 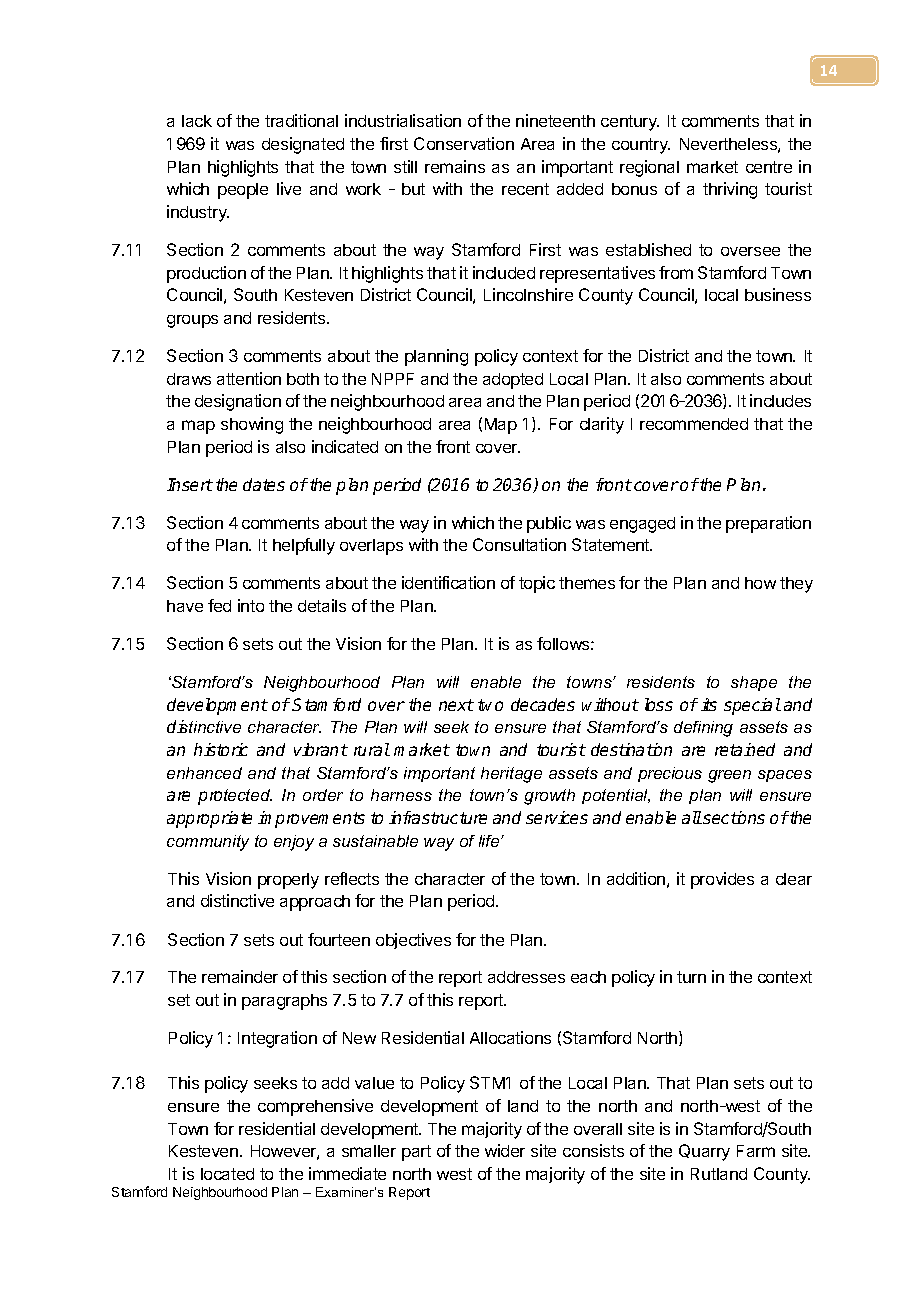 What do you see at coordinates (238, 402) in the image?
I see `designation` at bounding box center [238, 402].
